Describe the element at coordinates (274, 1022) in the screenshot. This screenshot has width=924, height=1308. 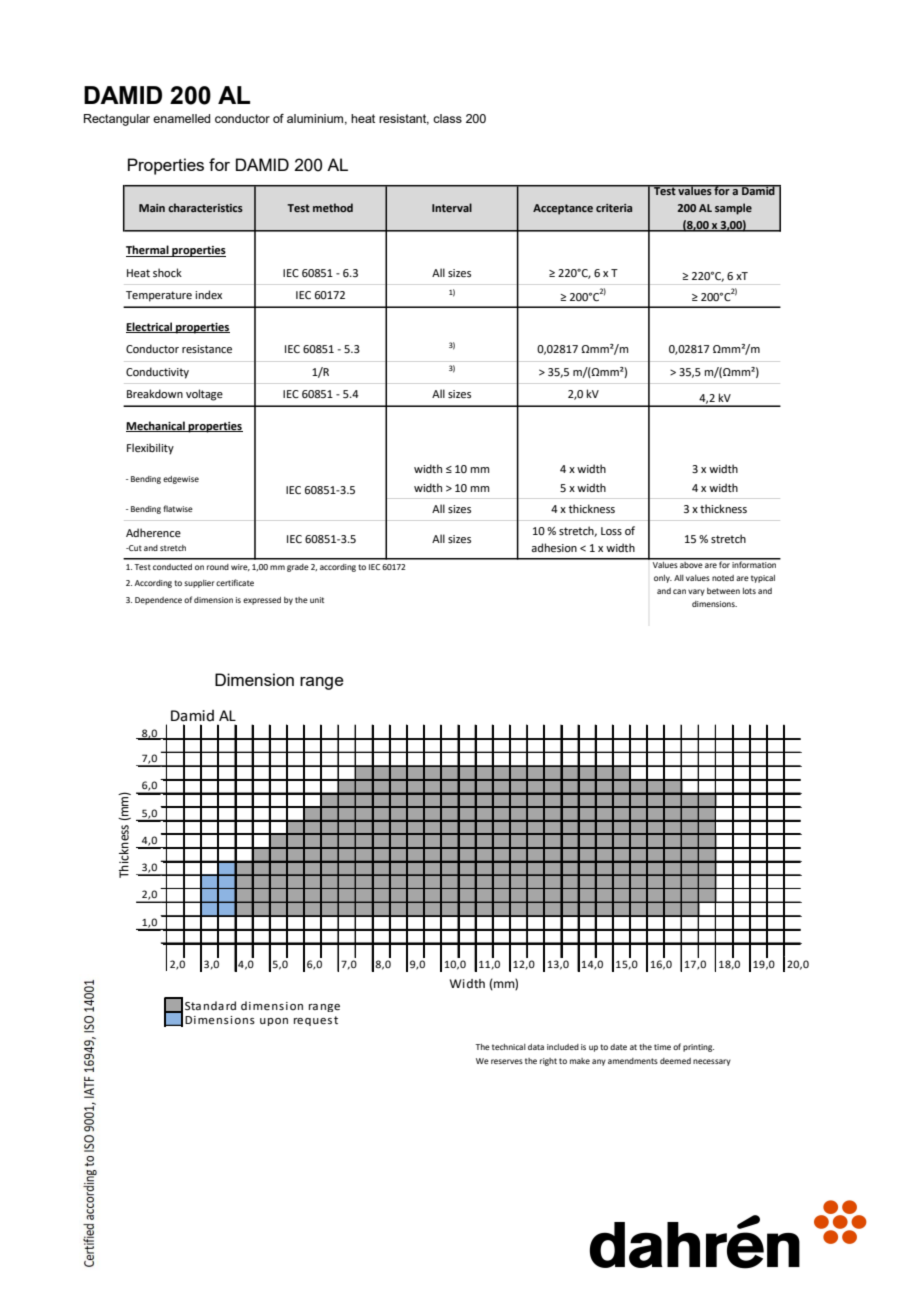
I see `upon` at that location.
